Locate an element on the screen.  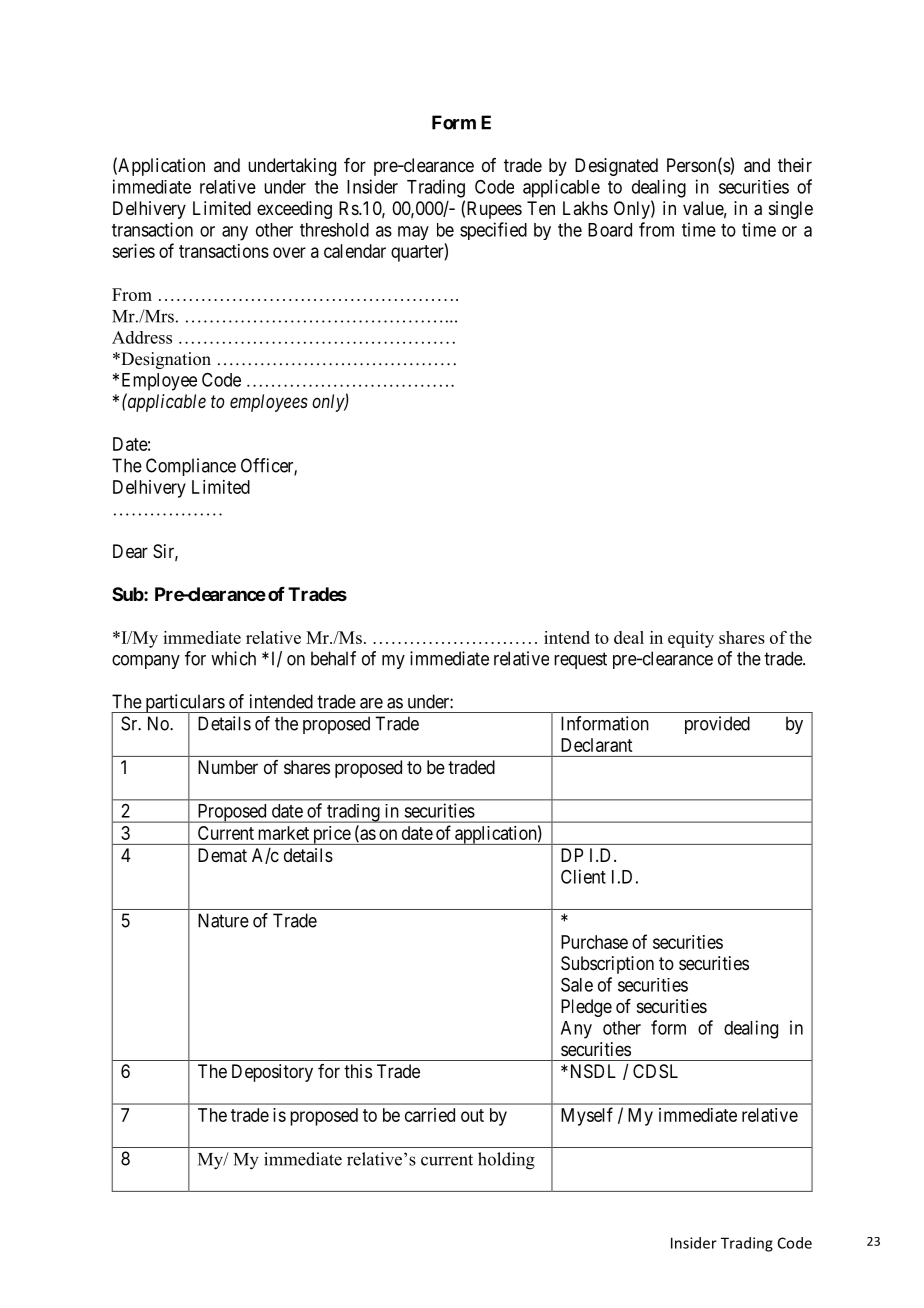
specified is located at coordinates (493, 231).
